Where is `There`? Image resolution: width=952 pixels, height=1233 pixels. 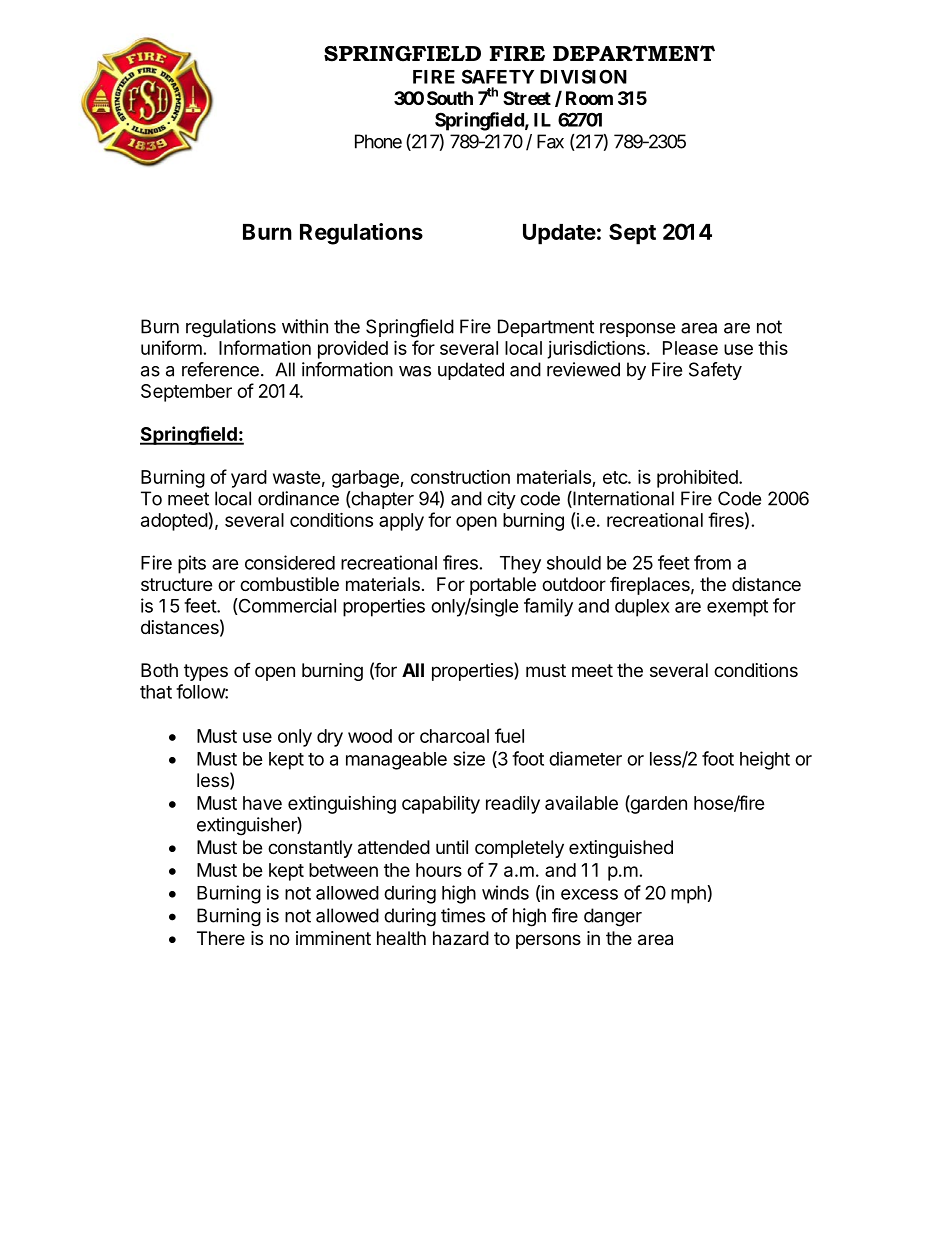
There is located at coordinates (221, 938).
